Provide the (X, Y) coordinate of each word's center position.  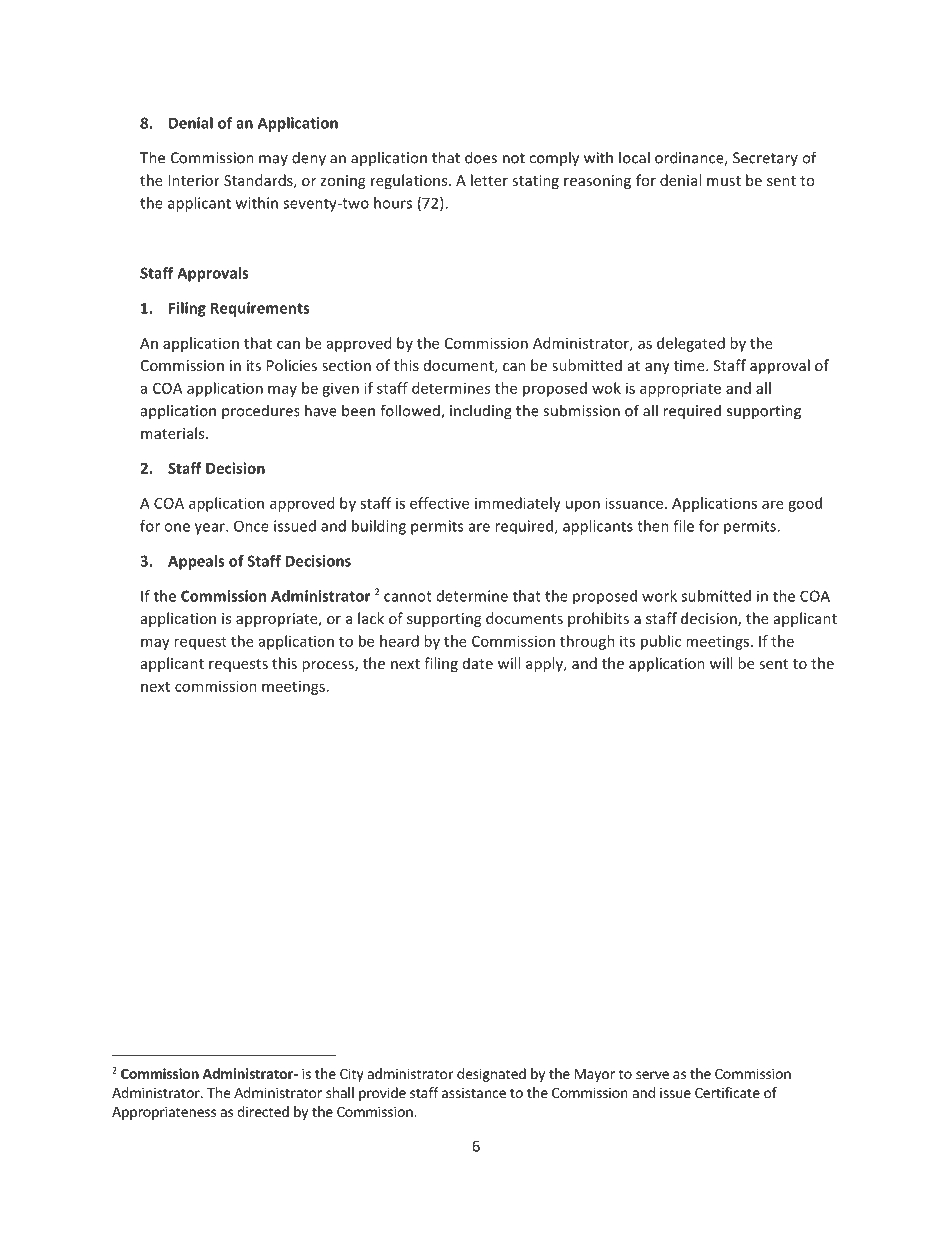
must (724, 181)
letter (489, 180)
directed (263, 1111)
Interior (194, 180)
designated (491, 1075)
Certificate (727, 1092)
